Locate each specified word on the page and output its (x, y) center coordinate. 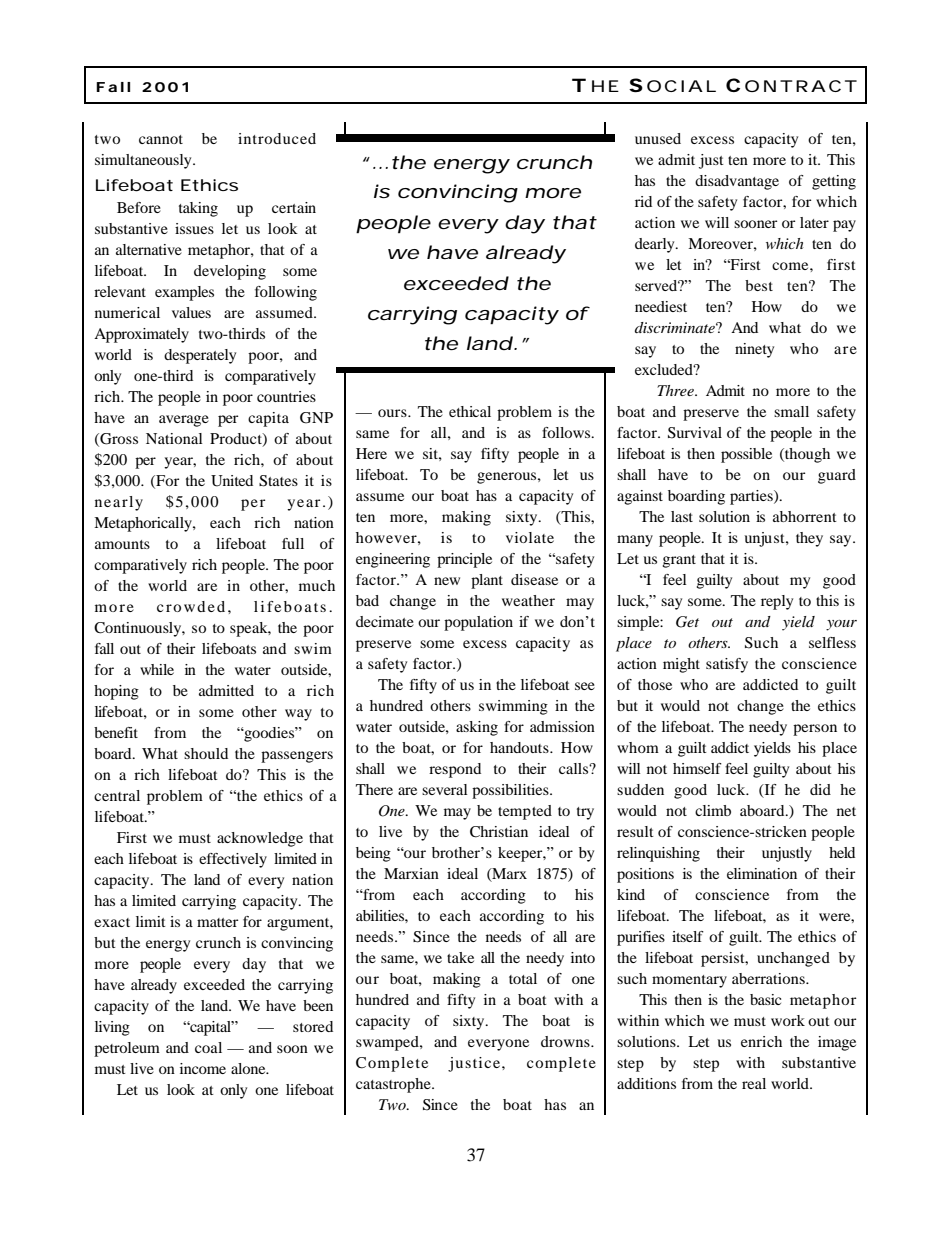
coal (208, 1047)
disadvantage (737, 182)
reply (777, 602)
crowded (191, 606)
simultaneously (144, 161)
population (478, 623)
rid (643, 201)
